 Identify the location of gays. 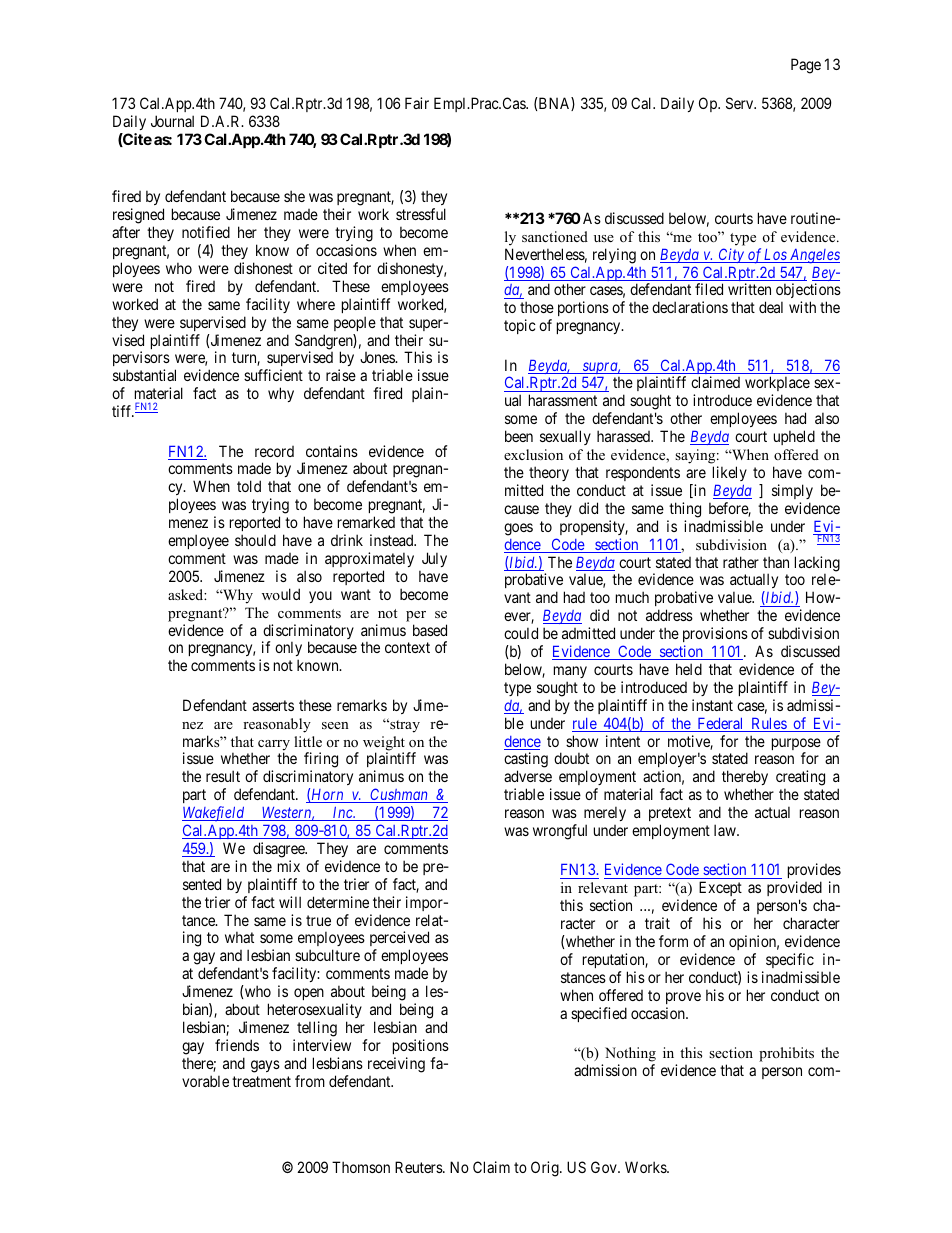
(265, 1066).
